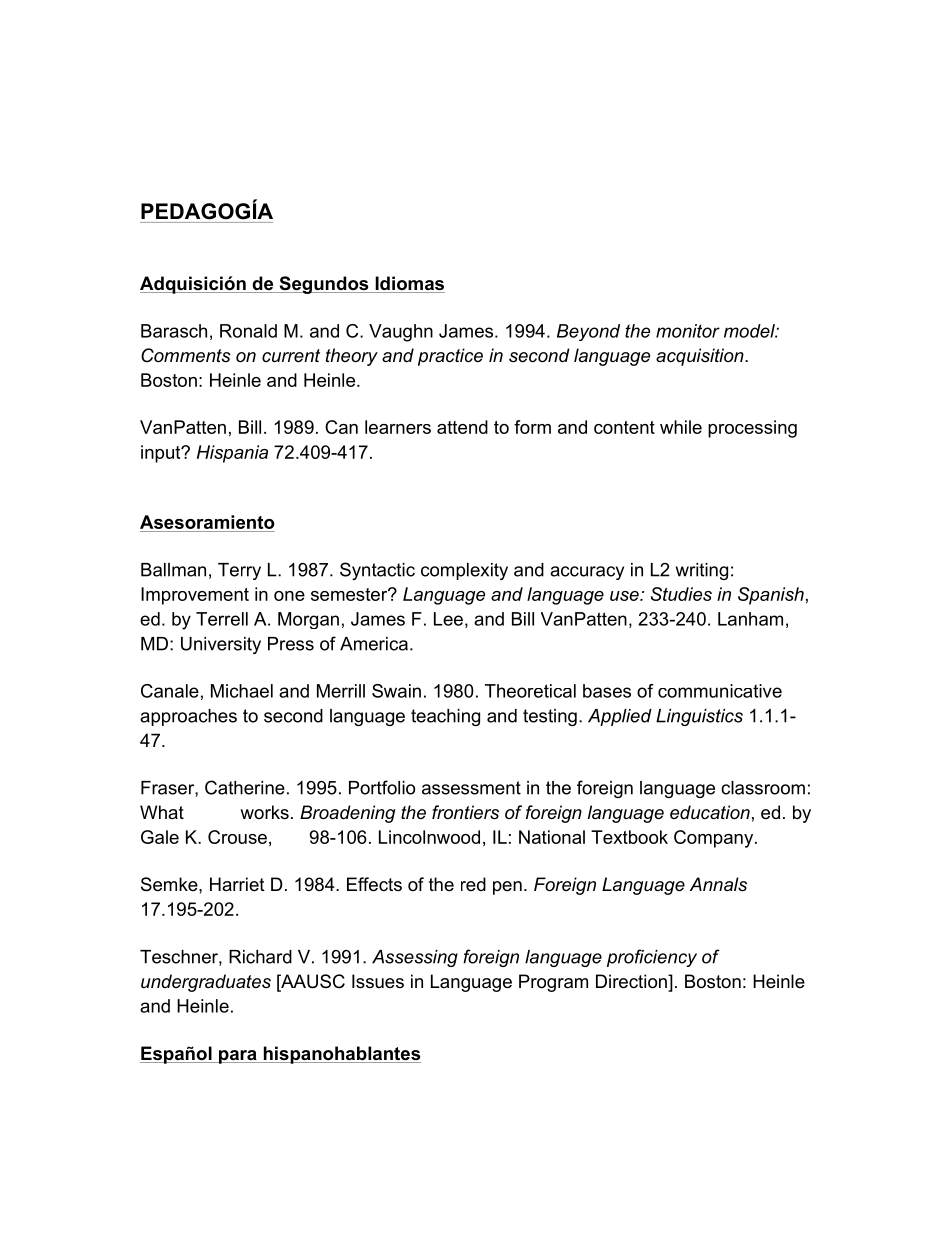 The width and height of the screenshot is (952, 1233). I want to click on Terrell, so click(222, 619).
